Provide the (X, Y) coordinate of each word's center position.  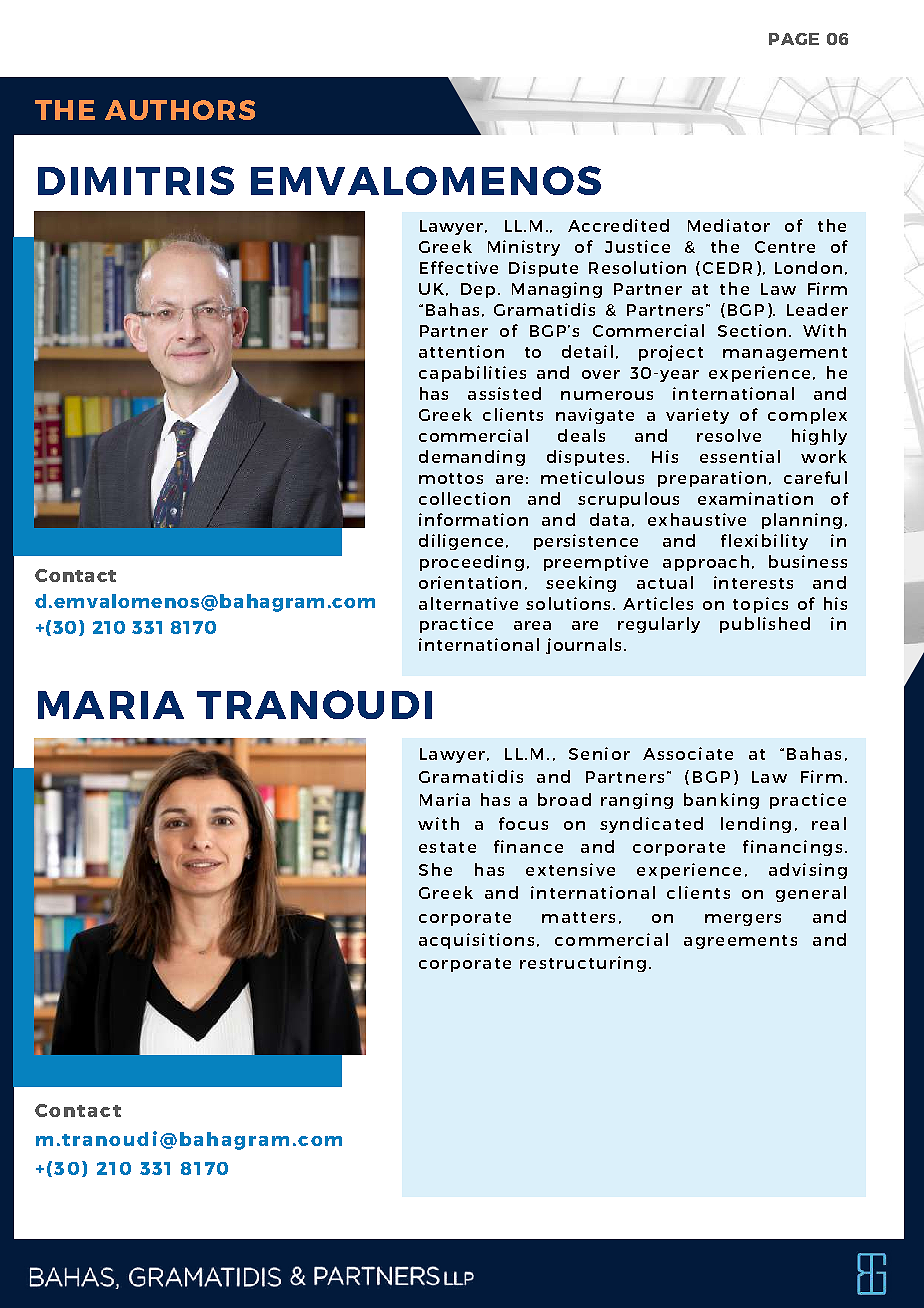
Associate (688, 753)
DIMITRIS (136, 180)
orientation (470, 582)
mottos (451, 478)
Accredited (618, 225)
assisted (504, 393)
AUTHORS (180, 110)
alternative (468, 603)
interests (753, 582)
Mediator (729, 225)
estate (447, 847)
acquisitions (476, 941)
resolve (729, 435)
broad (564, 799)
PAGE (794, 39)
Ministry (524, 248)
